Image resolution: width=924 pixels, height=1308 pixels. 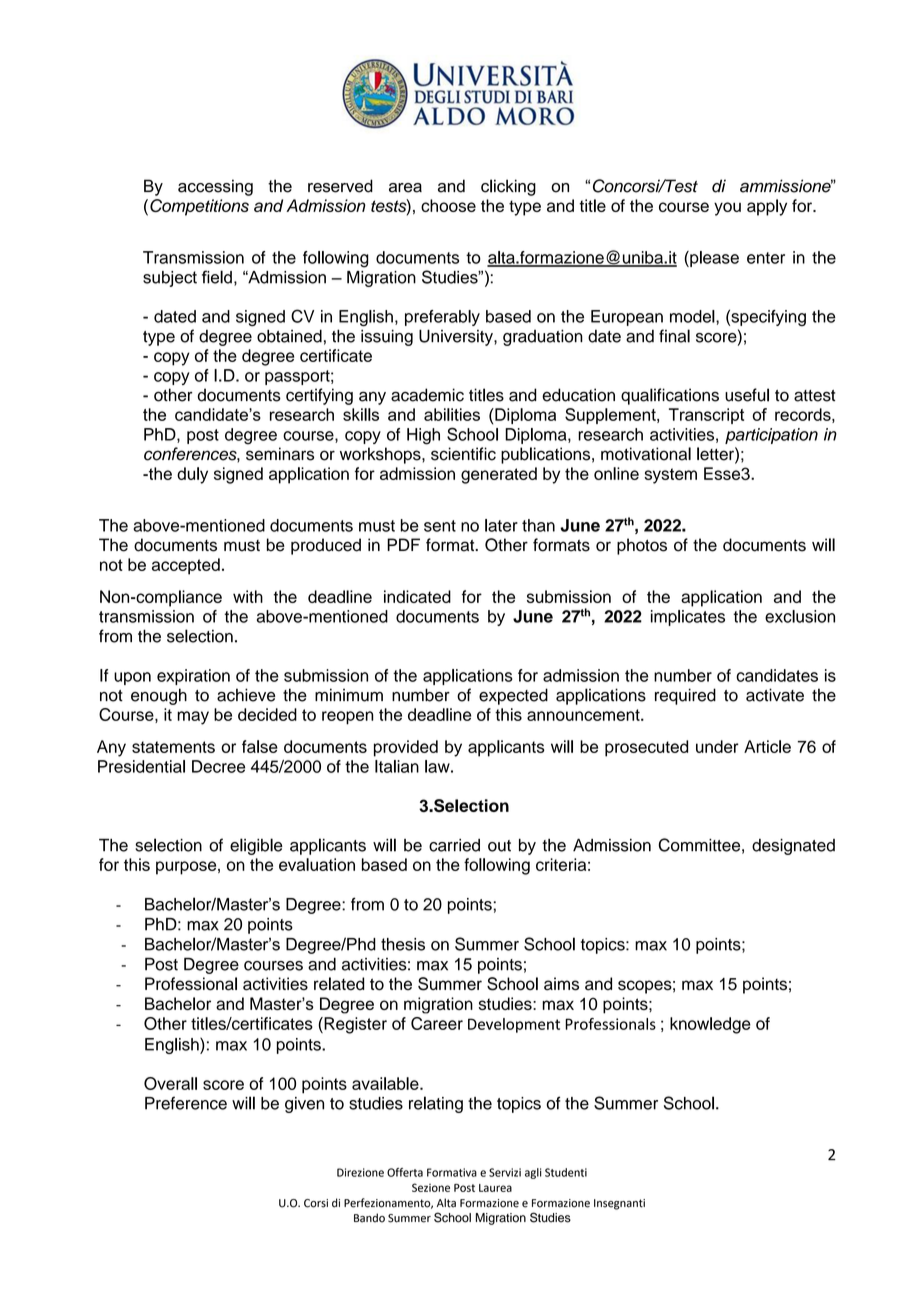 I want to click on expiration, so click(x=193, y=677).
